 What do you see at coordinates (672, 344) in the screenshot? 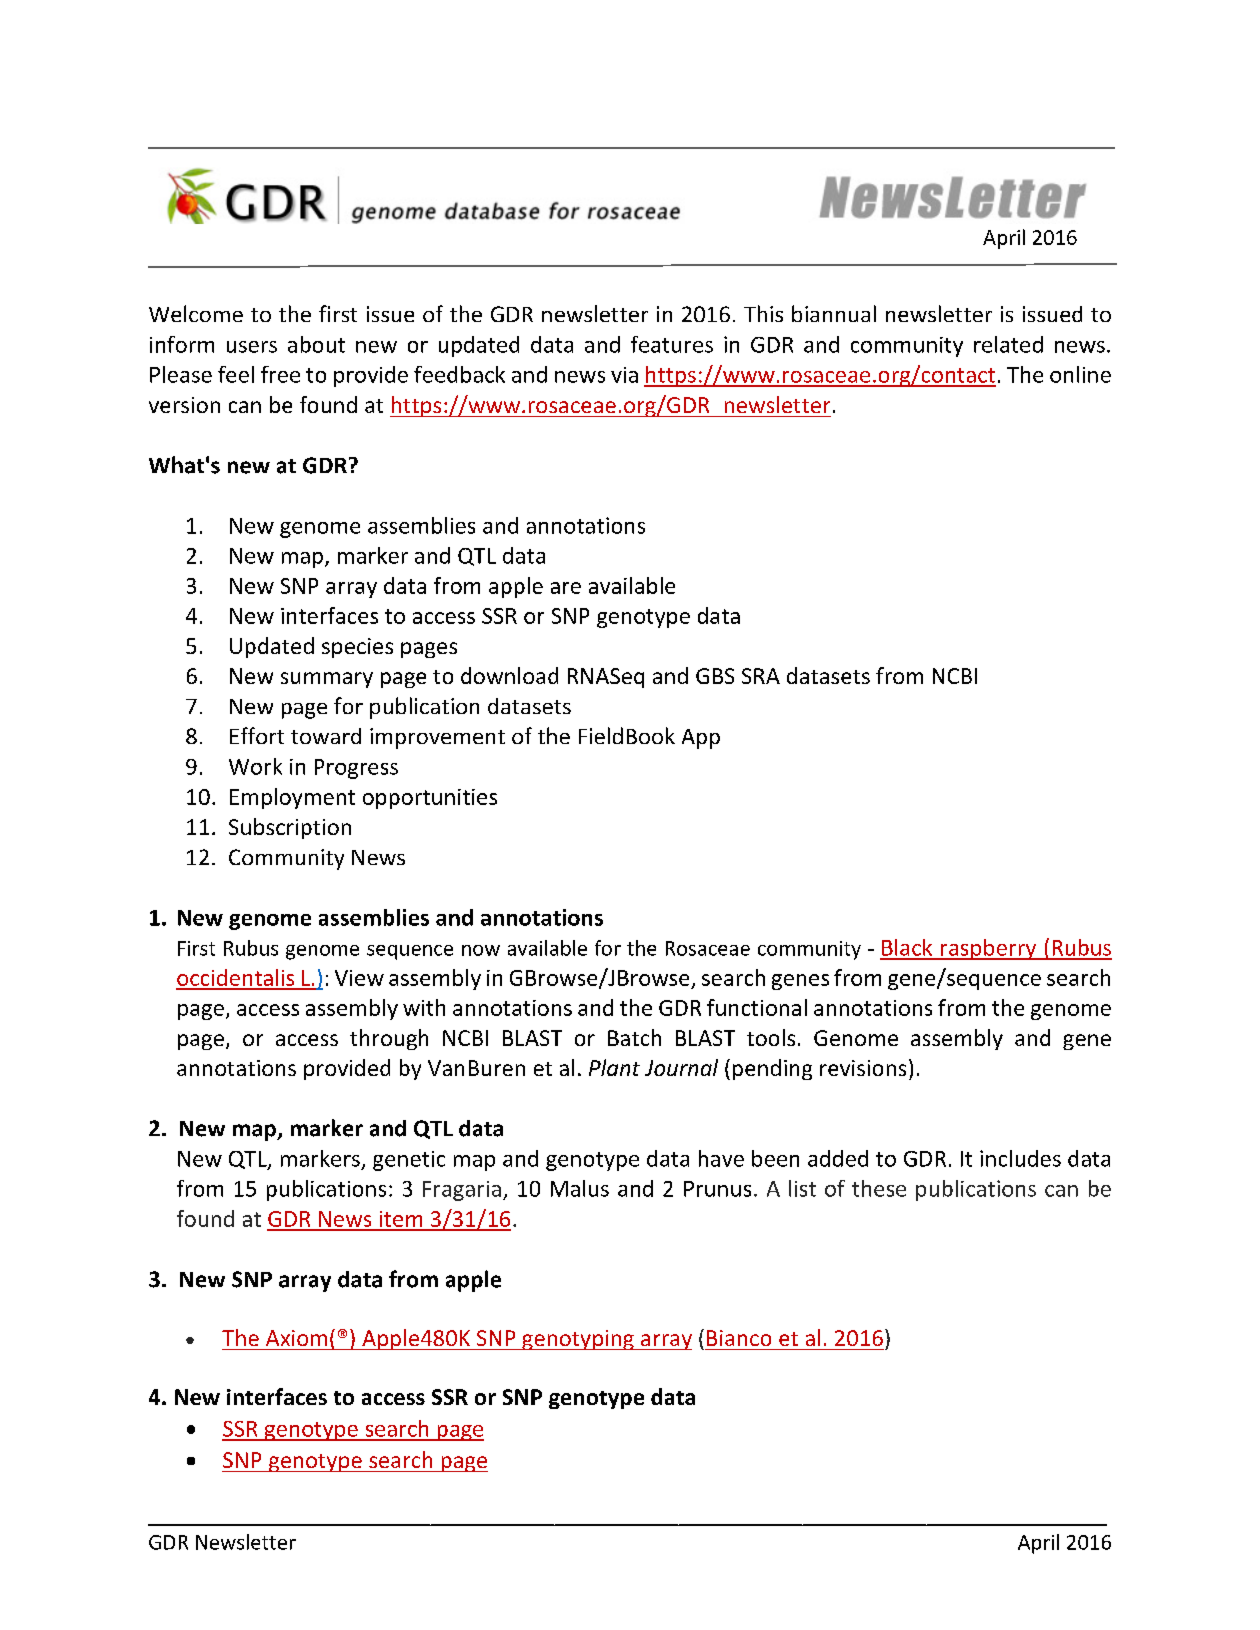
I see `features` at bounding box center [672, 344].
